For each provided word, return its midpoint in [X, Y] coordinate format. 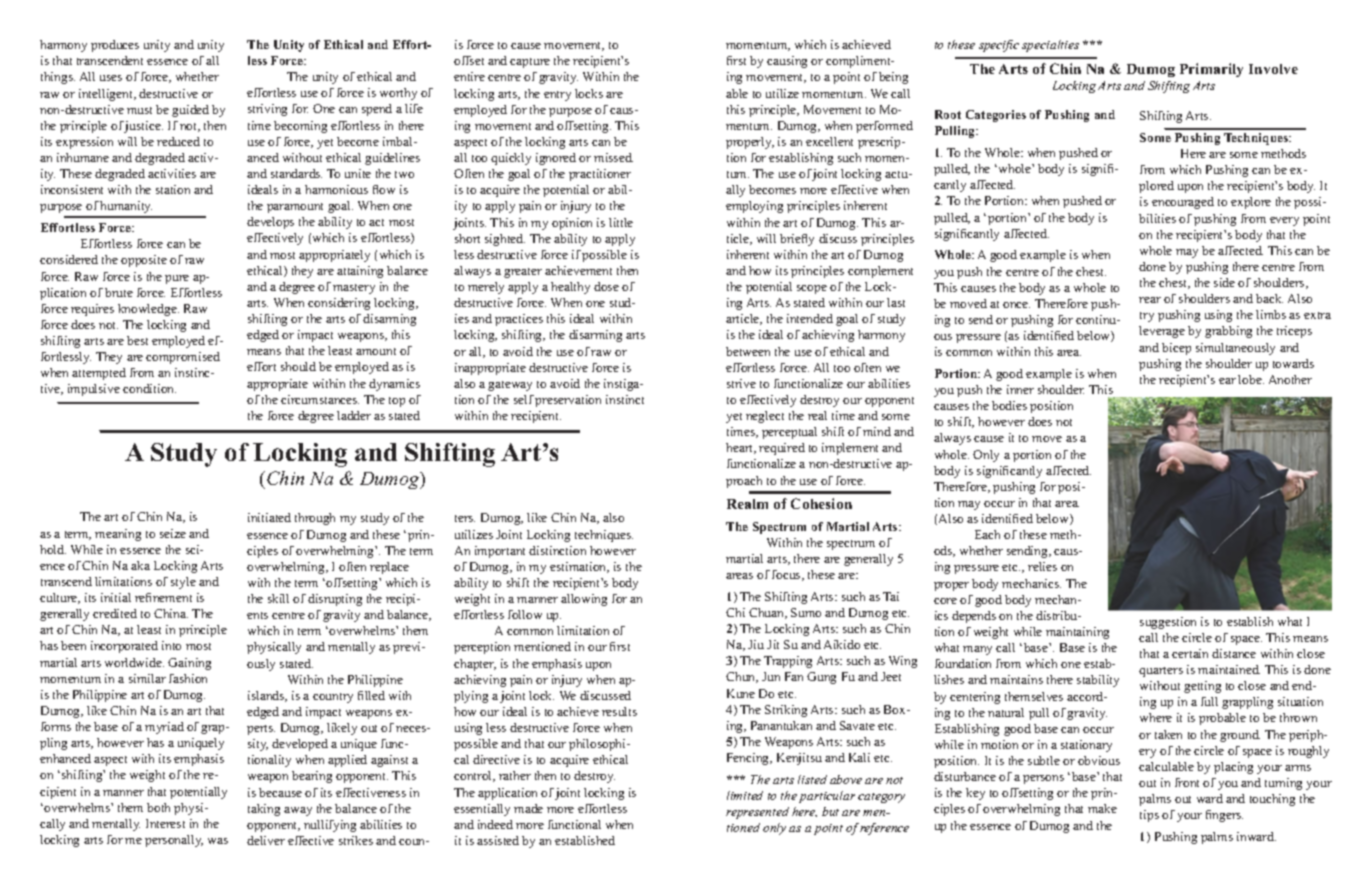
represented [757, 813]
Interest [165, 823]
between [748, 351]
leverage [1162, 332]
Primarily [1211, 70]
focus [787, 575]
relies [1042, 566]
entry [557, 96]
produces [115, 46]
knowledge [148, 310]
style [183, 583]
